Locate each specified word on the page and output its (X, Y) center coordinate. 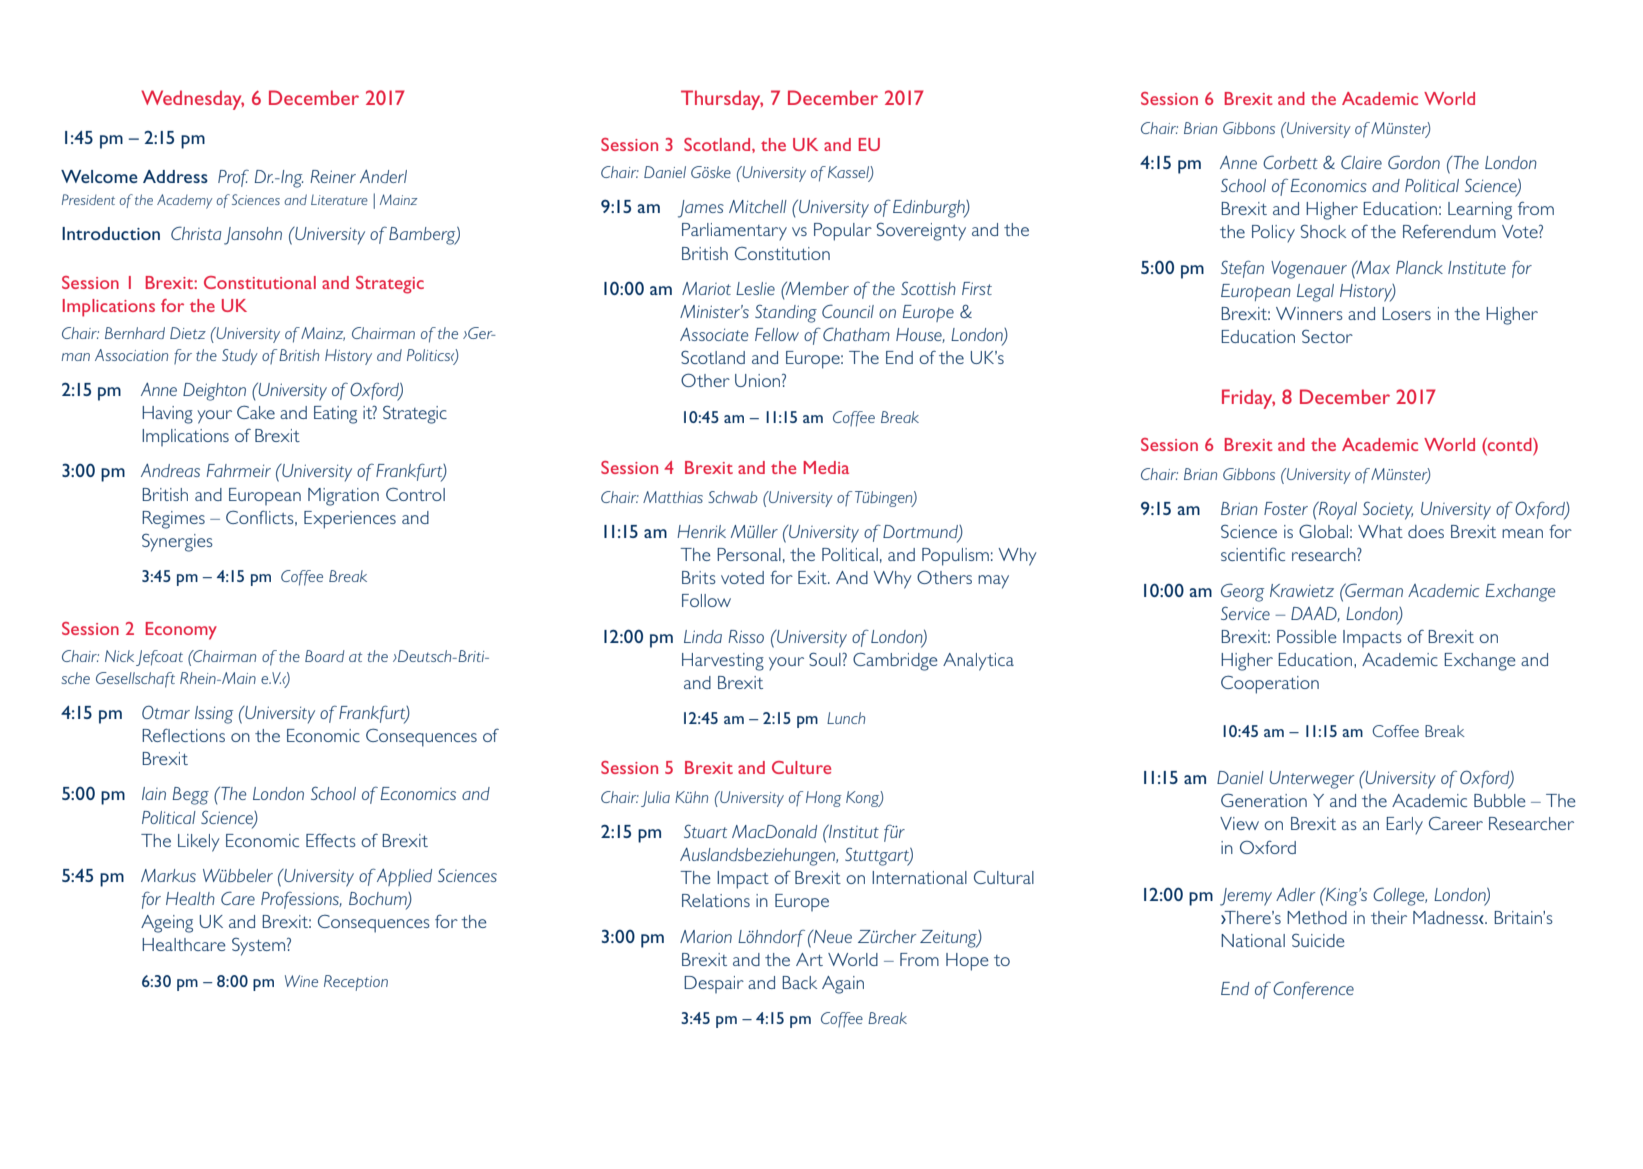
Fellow (777, 334)
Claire (1361, 162)
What (1380, 531)
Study (240, 357)
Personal (749, 554)
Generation (1264, 800)
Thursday (722, 100)
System (260, 947)
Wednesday (192, 100)
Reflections (183, 735)
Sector (1327, 336)
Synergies (177, 543)
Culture (801, 767)
